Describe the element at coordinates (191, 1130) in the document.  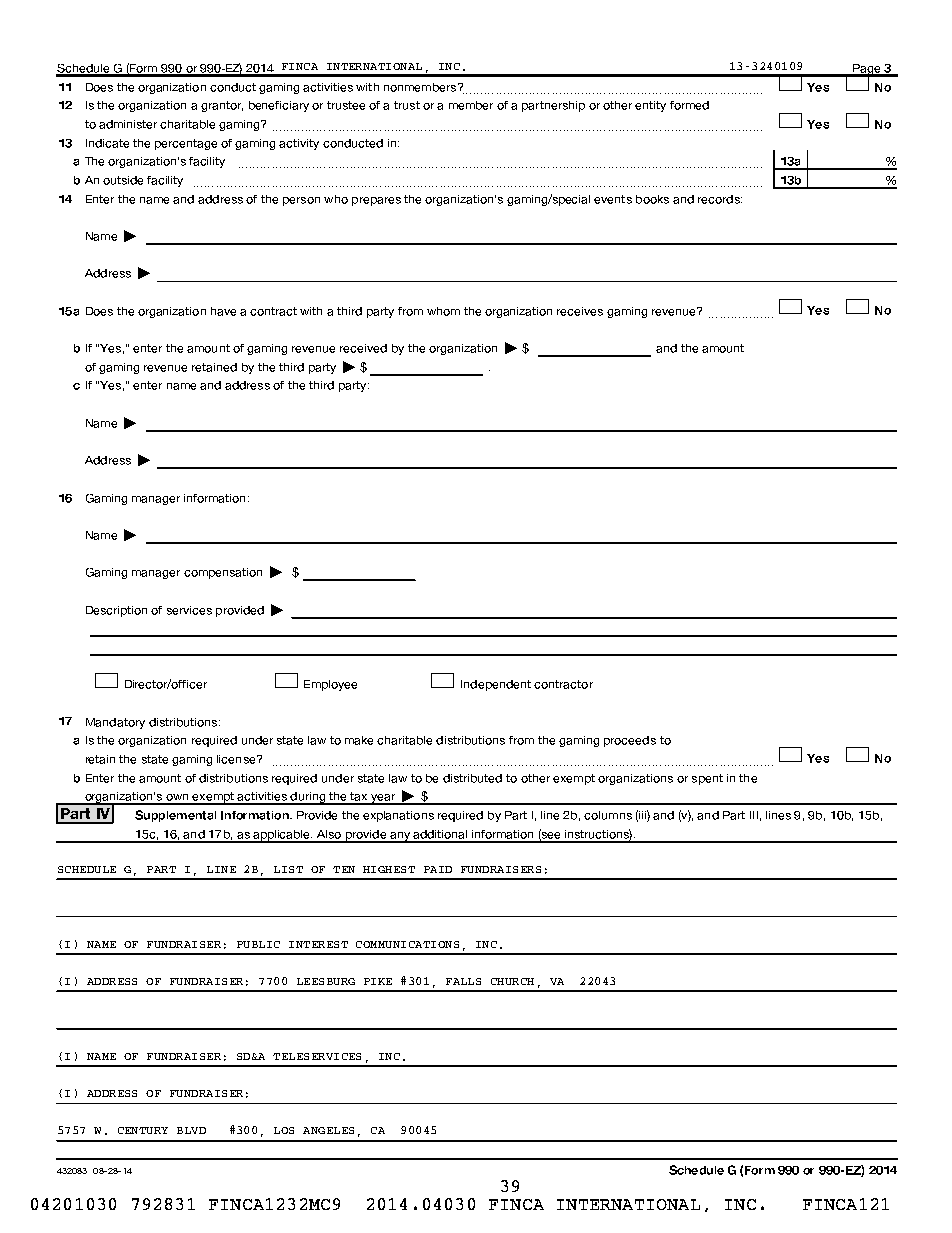
I see `BLVD` at that location.
